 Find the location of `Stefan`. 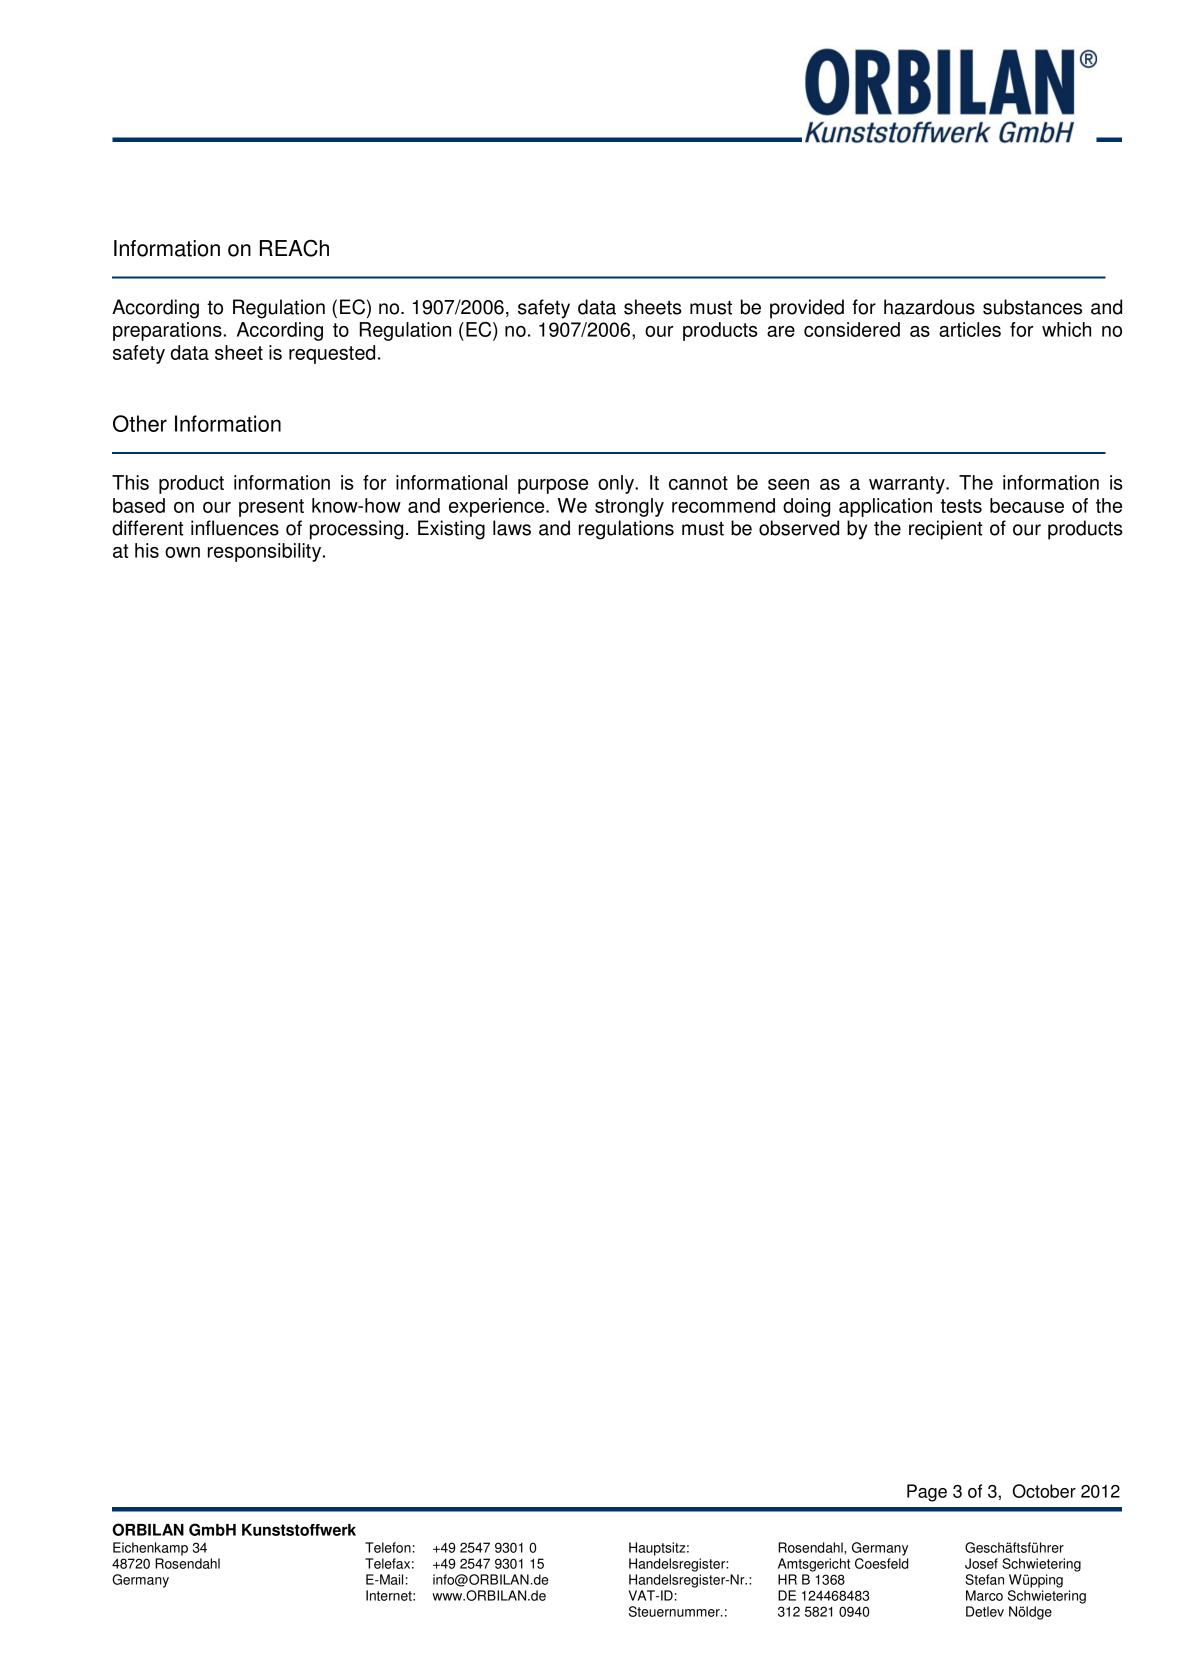

Stefan is located at coordinates (984, 1579).
